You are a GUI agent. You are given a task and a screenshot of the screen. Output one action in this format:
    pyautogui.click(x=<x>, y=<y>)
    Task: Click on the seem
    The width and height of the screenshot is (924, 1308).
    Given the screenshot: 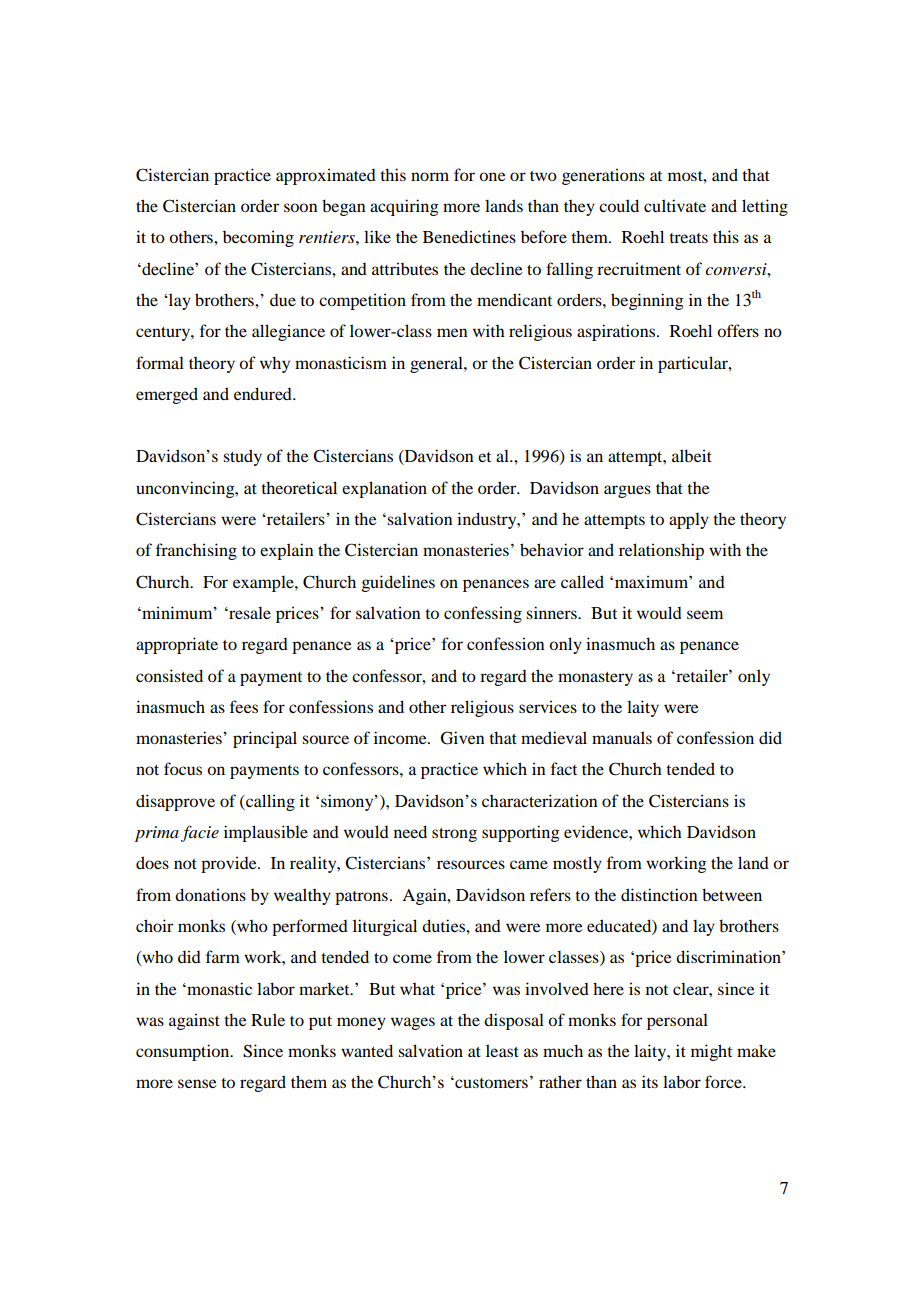 What is the action you would take?
    pyautogui.click(x=705, y=614)
